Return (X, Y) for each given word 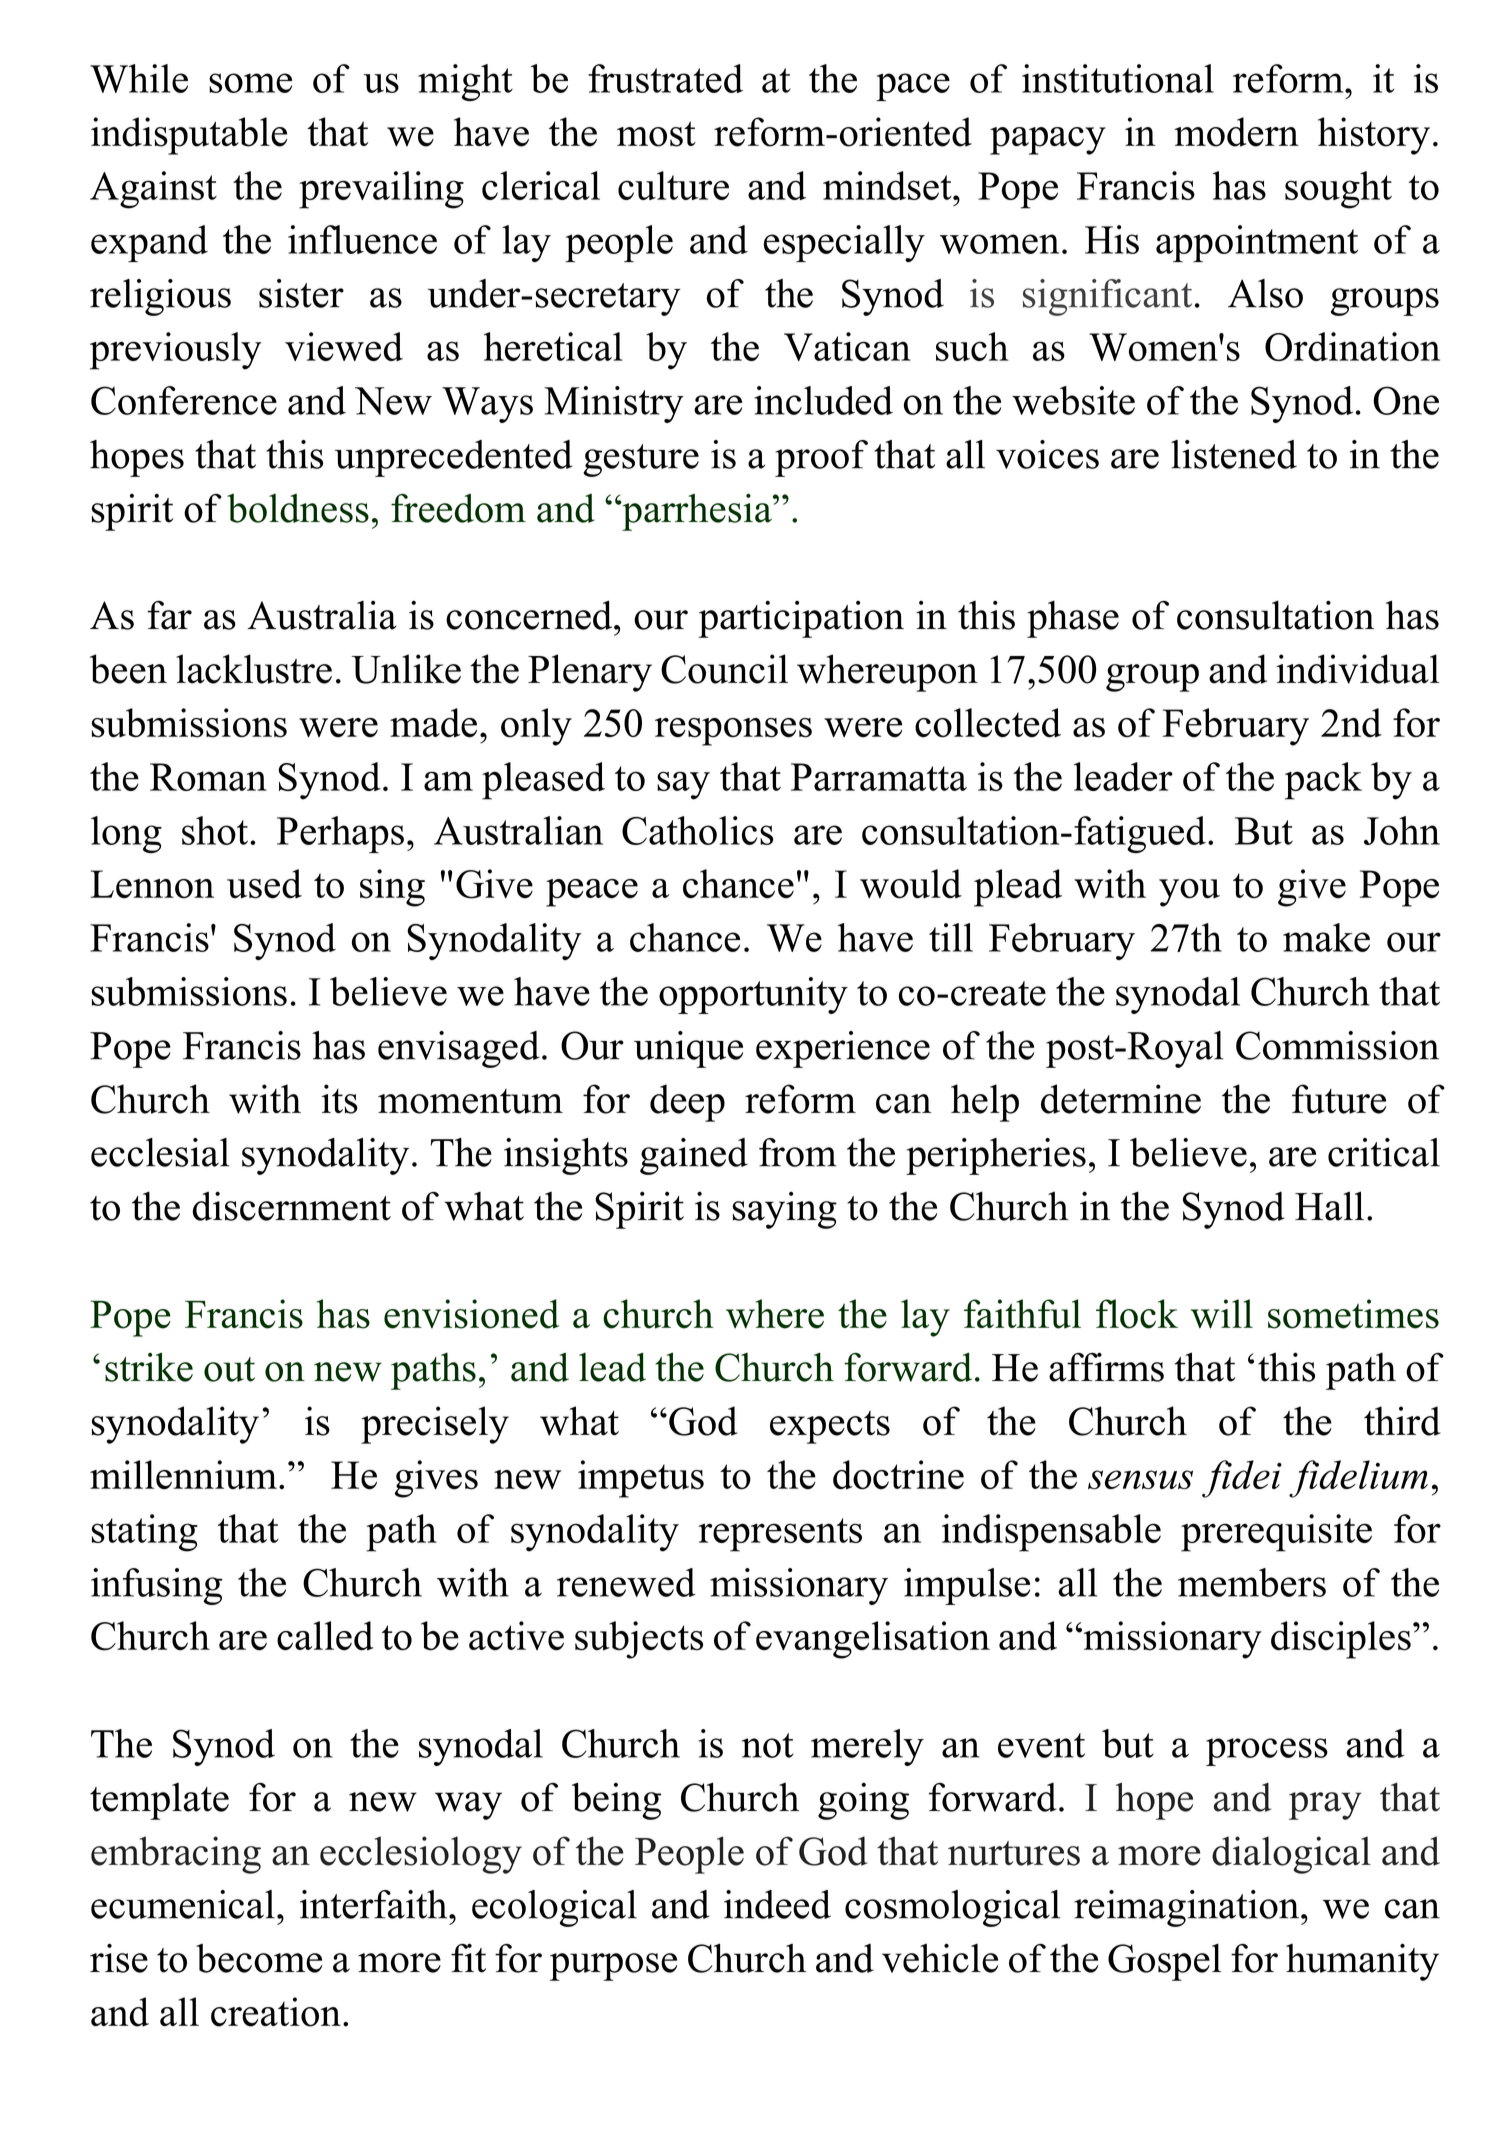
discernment (292, 1206)
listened (1234, 454)
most (656, 134)
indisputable (189, 136)
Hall (1329, 1206)
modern (1236, 132)
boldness (298, 508)
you (1189, 893)
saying (785, 1210)
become (259, 1958)
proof (821, 458)
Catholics (697, 830)
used (264, 884)
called (325, 1636)
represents (780, 1535)
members (1252, 1582)
